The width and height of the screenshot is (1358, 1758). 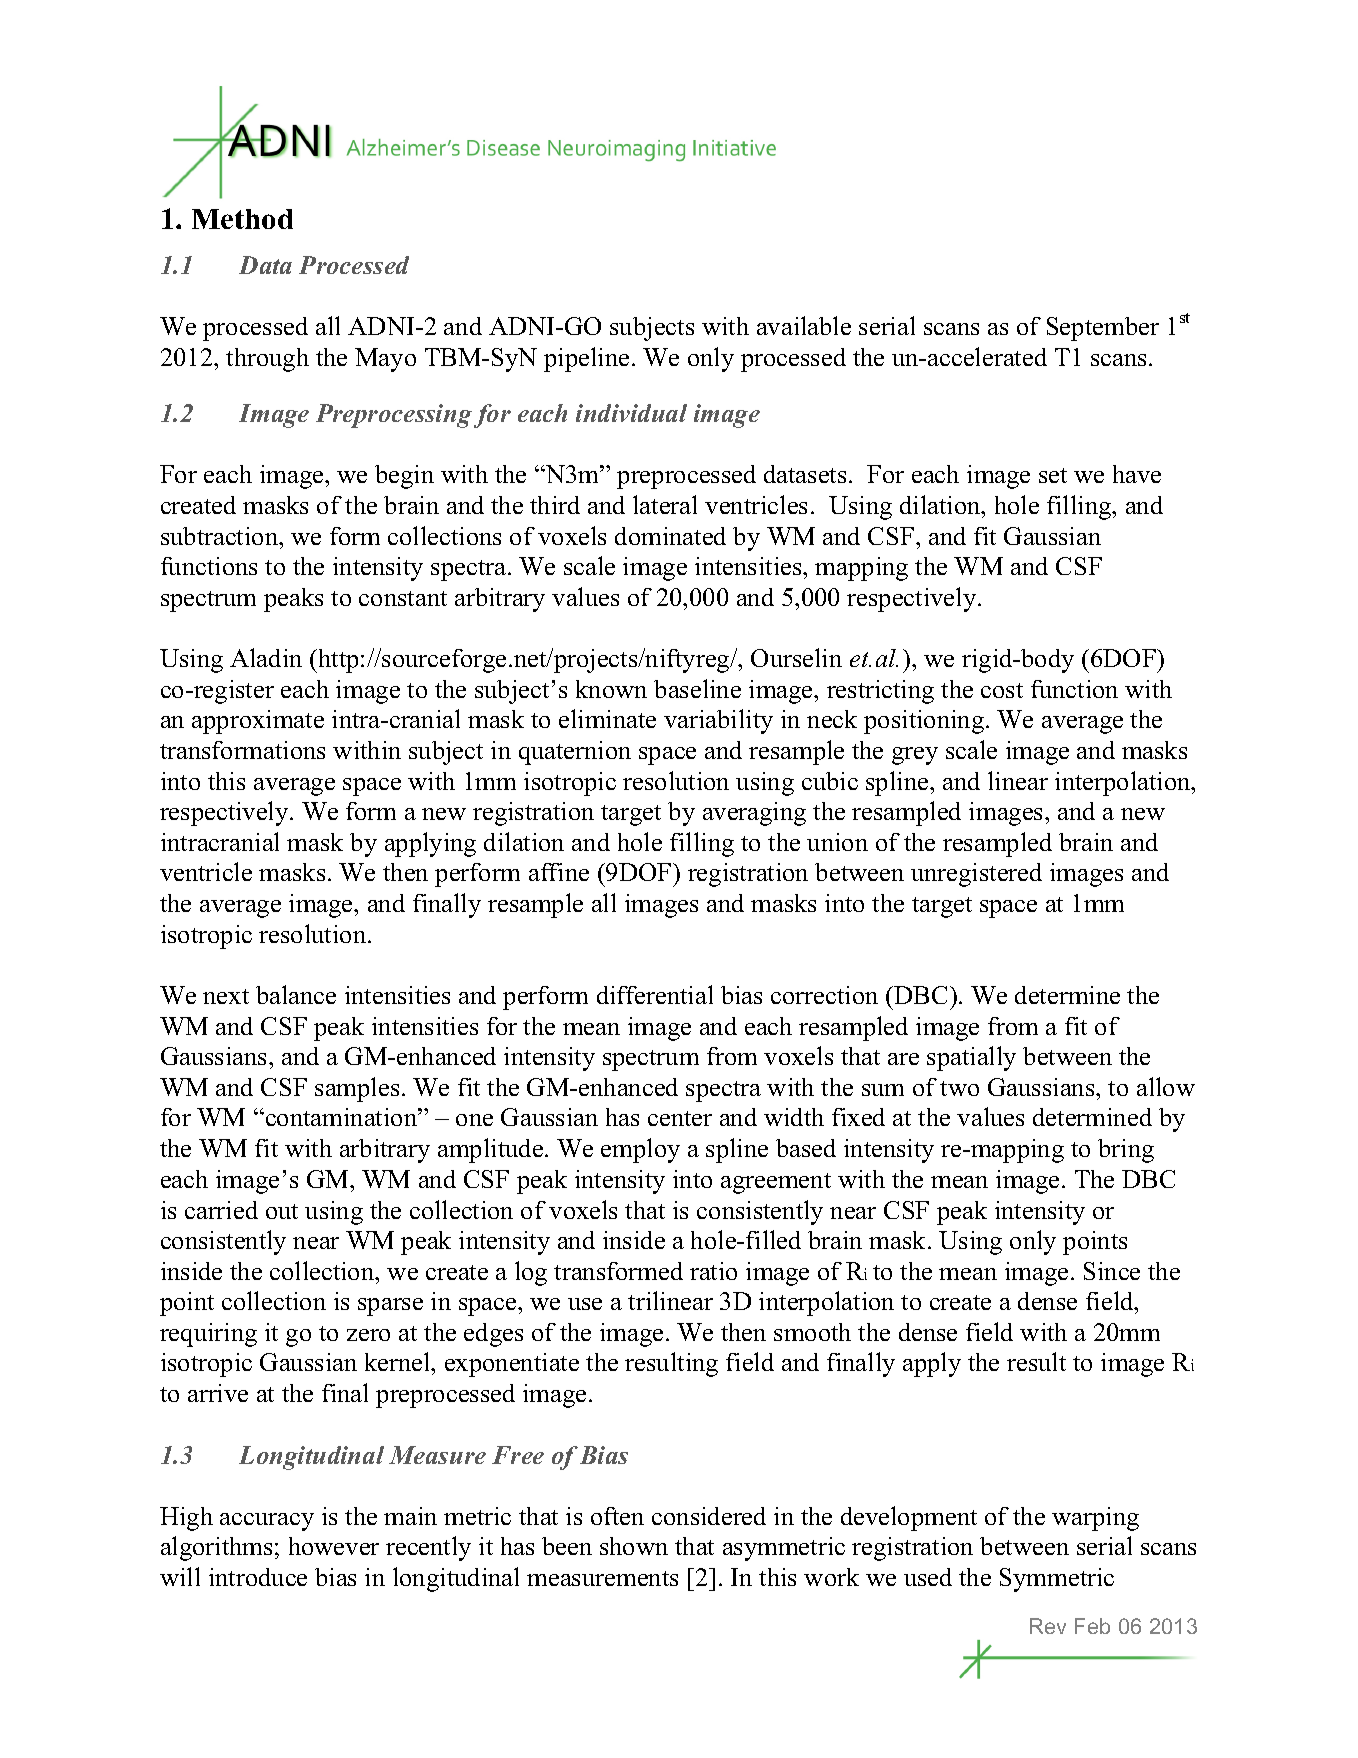 What do you see at coordinates (258, 722) in the screenshot?
I see `approximate` at bounding box center [258, 722].
